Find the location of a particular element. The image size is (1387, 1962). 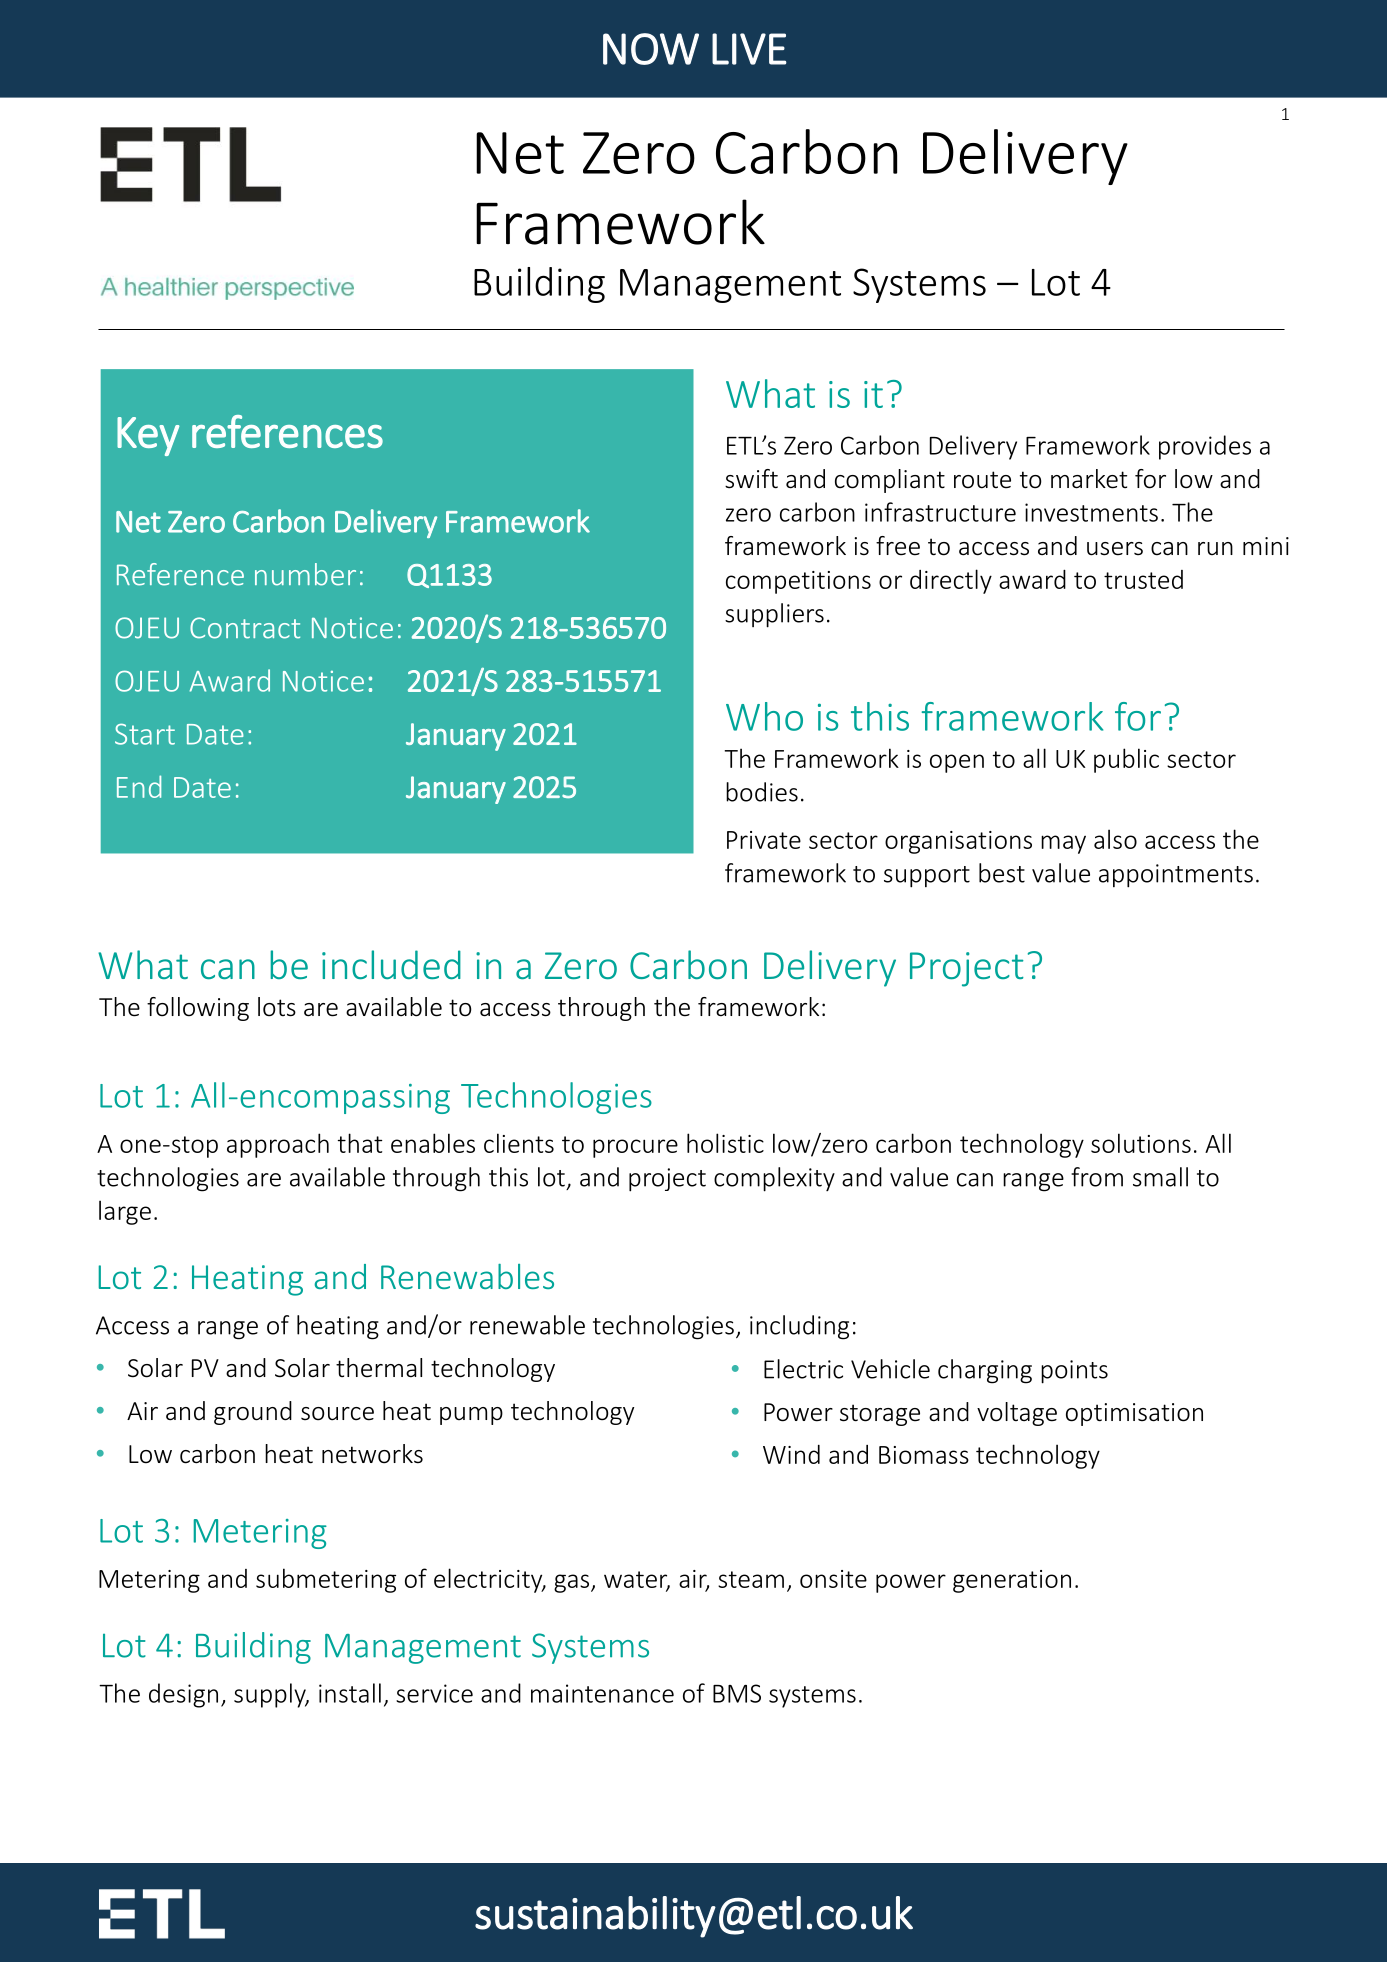

appointments is located at coordinates (1176, 876).
